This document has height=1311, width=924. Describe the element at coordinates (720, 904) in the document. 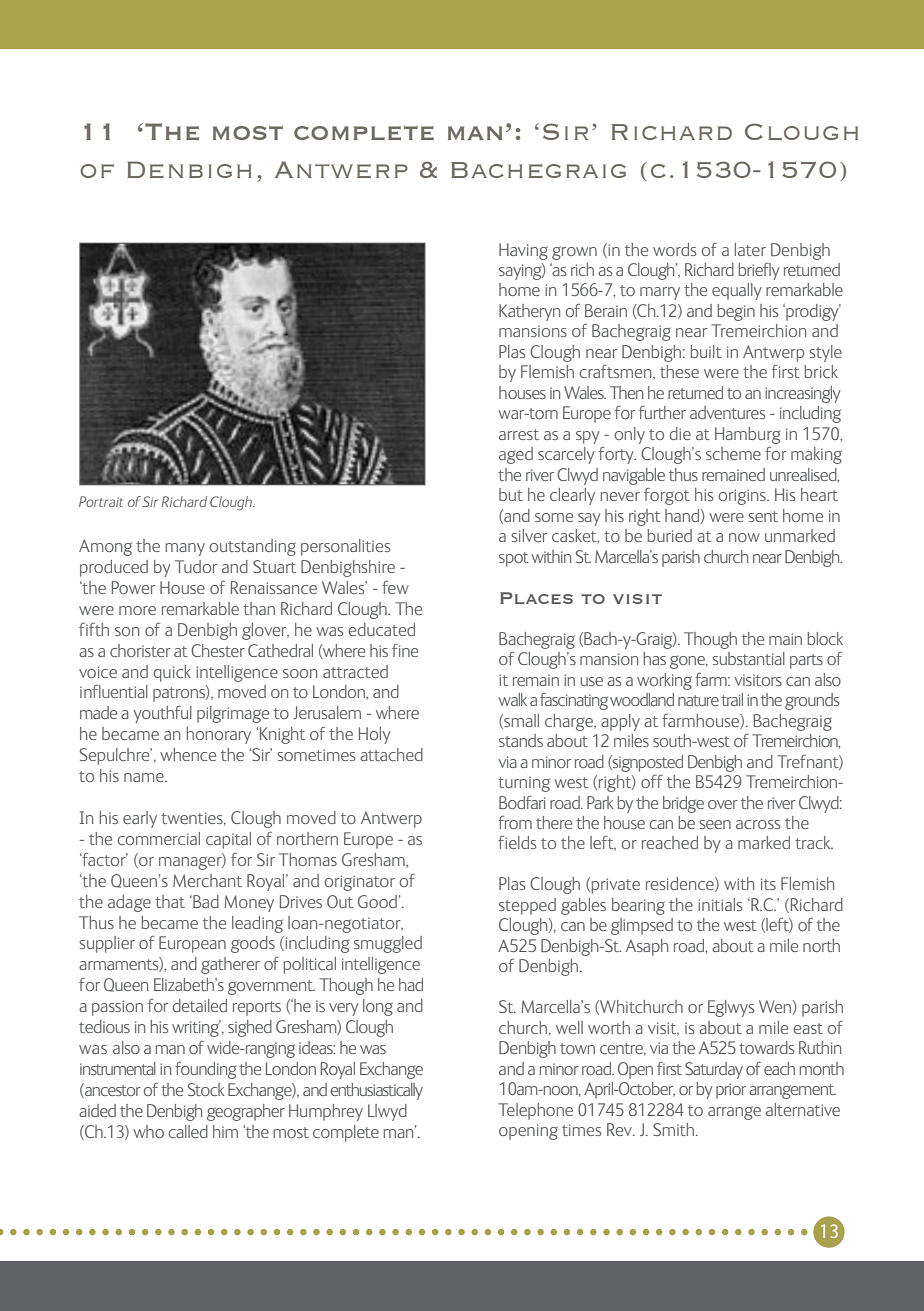

I see `initials` at that location.
